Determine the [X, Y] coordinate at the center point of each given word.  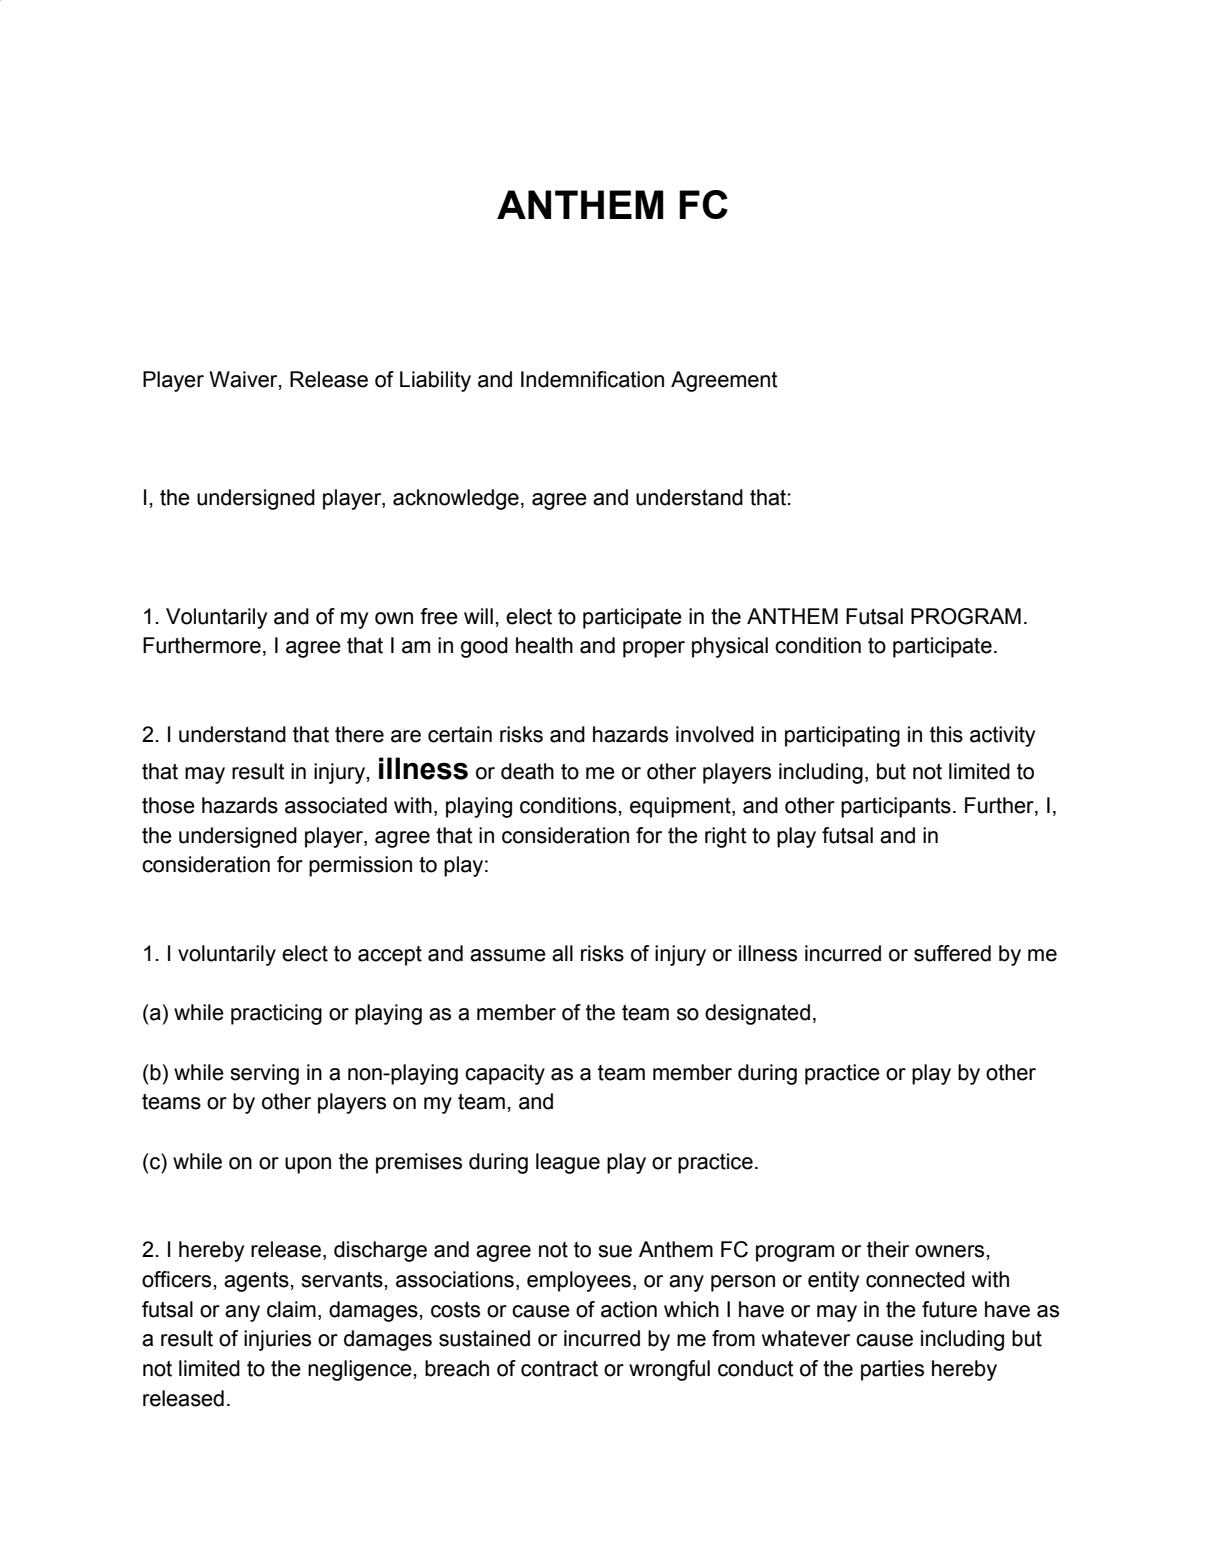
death [527, 771]
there [359, 734]
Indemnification [592, 379]
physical [730, 647]
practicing [276, 1014]
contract [559, 1369]
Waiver [244, 380]
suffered [952, 953]
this [946, 734]
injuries [277, 1340]
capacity [505, 1074]
